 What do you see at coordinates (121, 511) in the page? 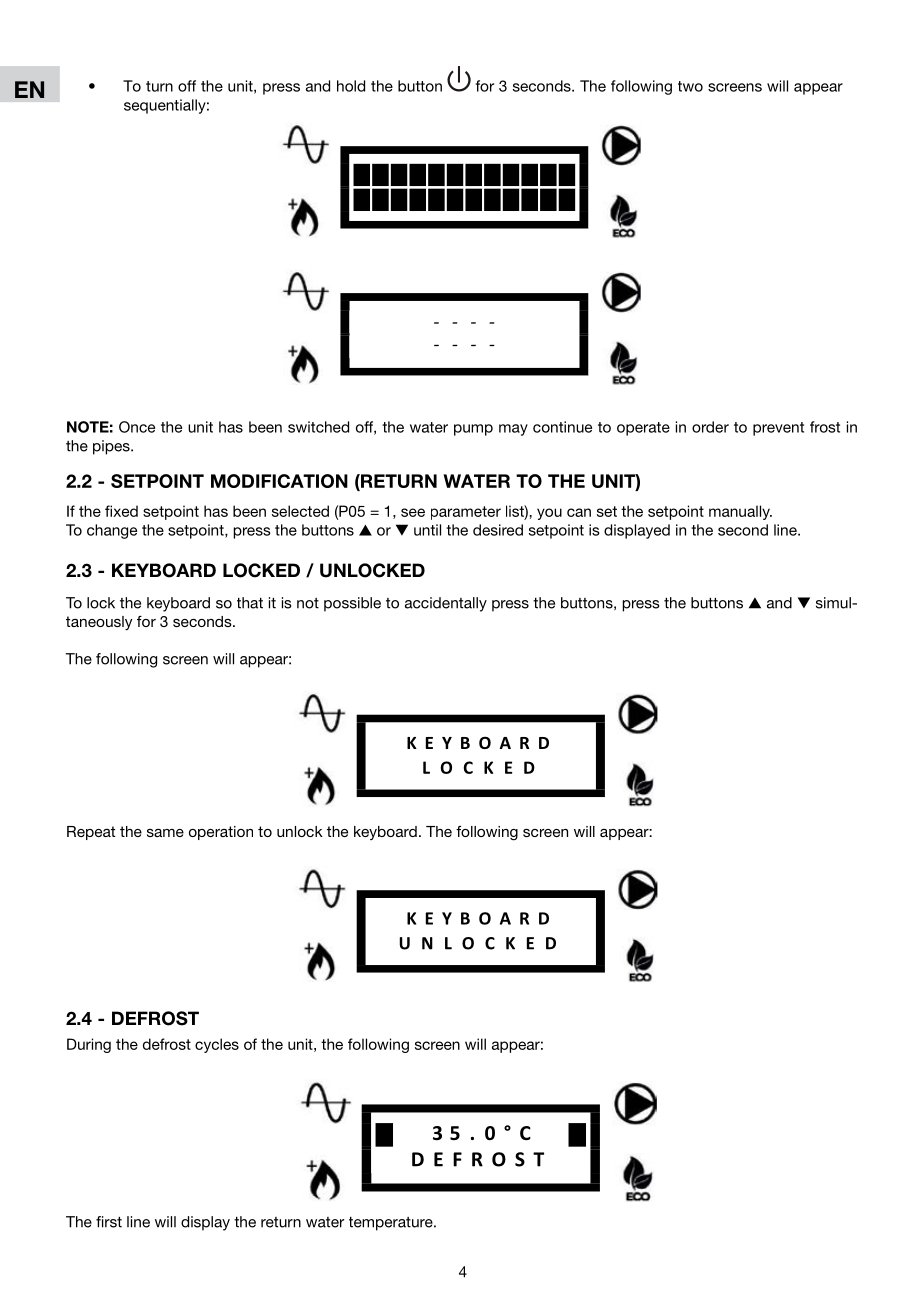
I see `fixed` at bounding box center [121, 511].
